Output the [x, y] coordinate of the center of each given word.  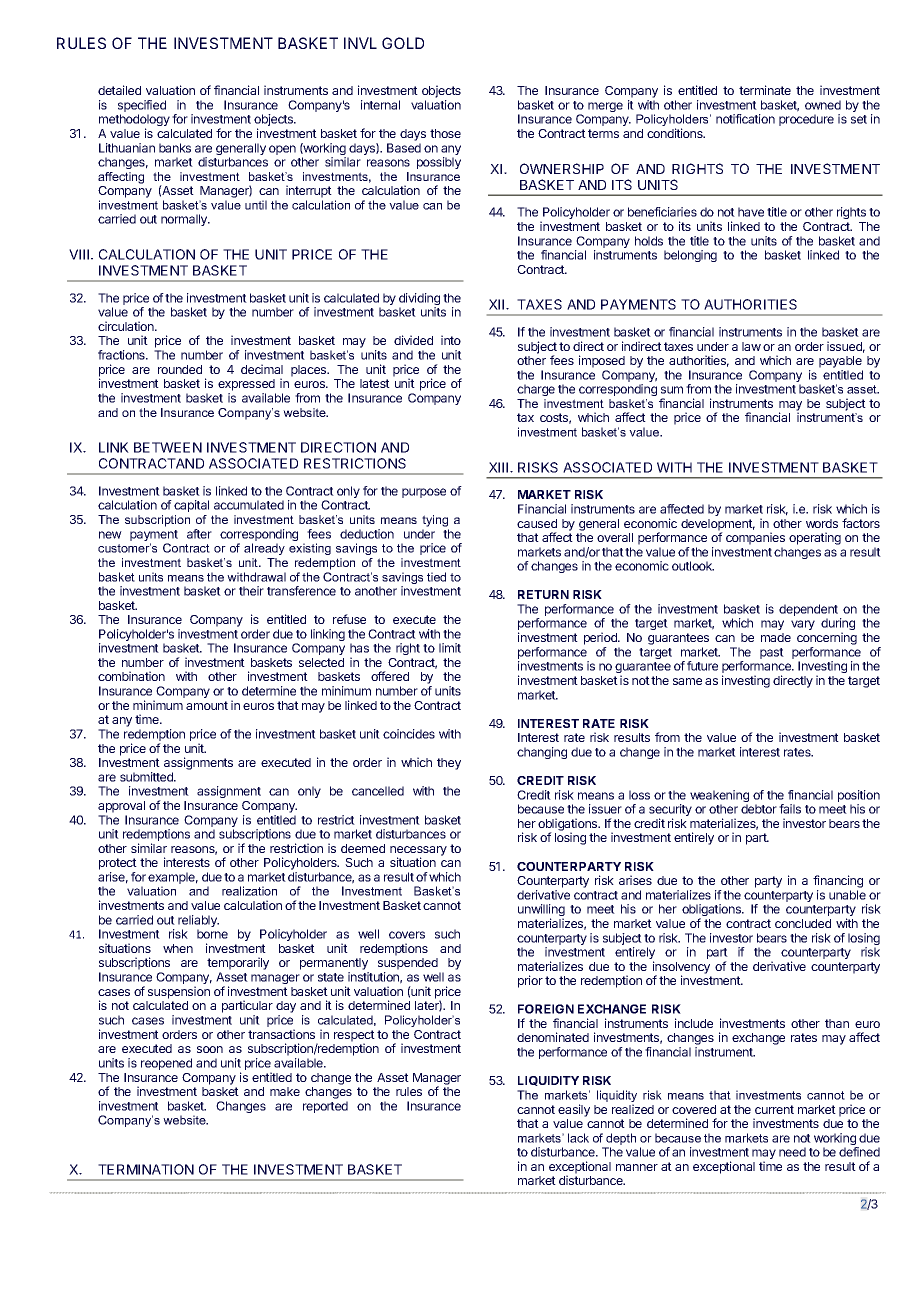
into [451, 340]
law [751, 346]
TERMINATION [146, 1169]
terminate [765, 90]
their [251, 591]
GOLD [403, 43]
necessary [418, 852]
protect [118, 864]
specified [142, 107]
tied [436, 577]
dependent [808, 611]
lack [578, 1138]
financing [838, 881]
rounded [180, 369]
